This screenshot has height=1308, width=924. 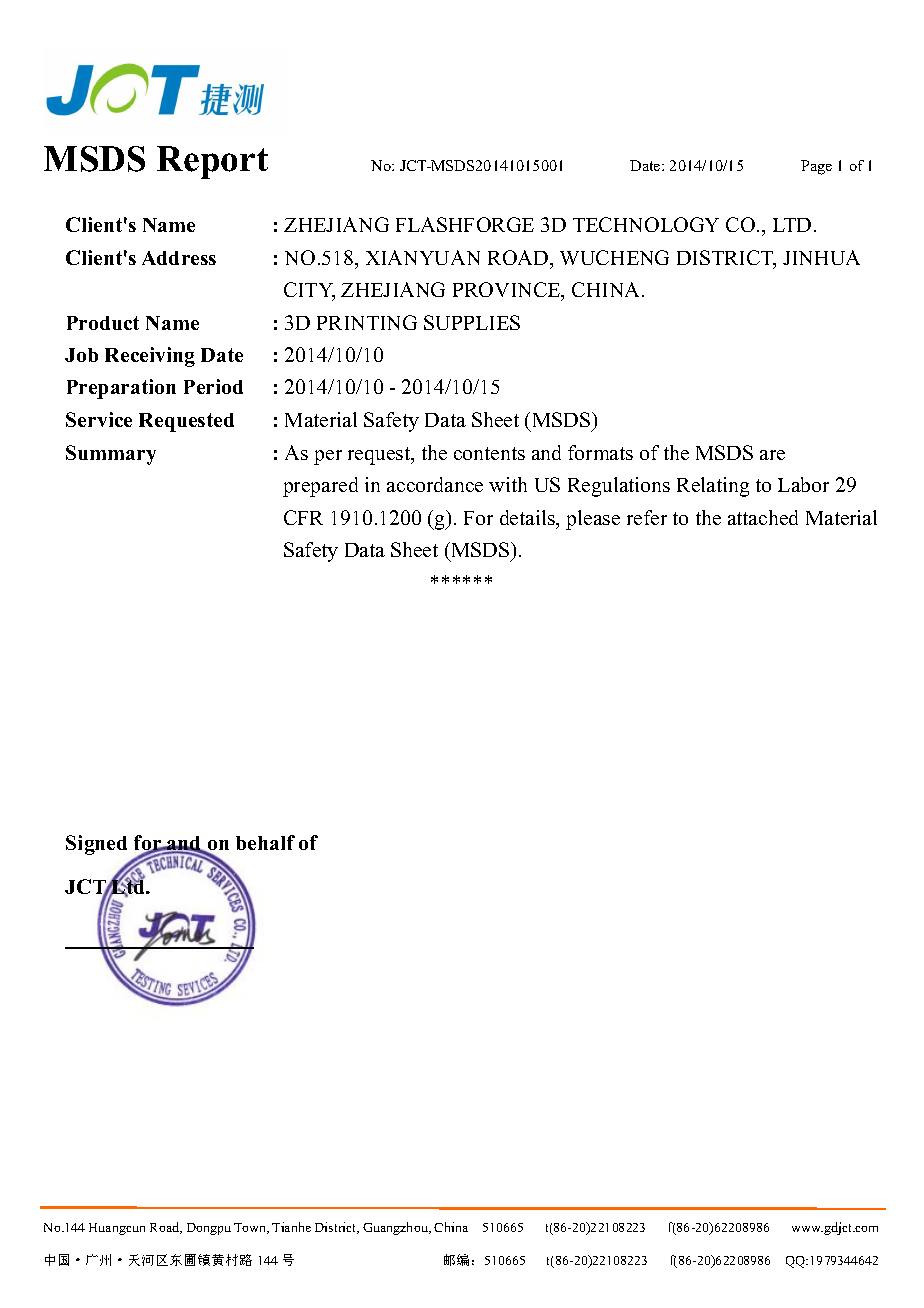 What do you see at coordinates (646, 224) in the screenshot?
I see `TECHNOLOGY` at bounding box center [646, 224].
